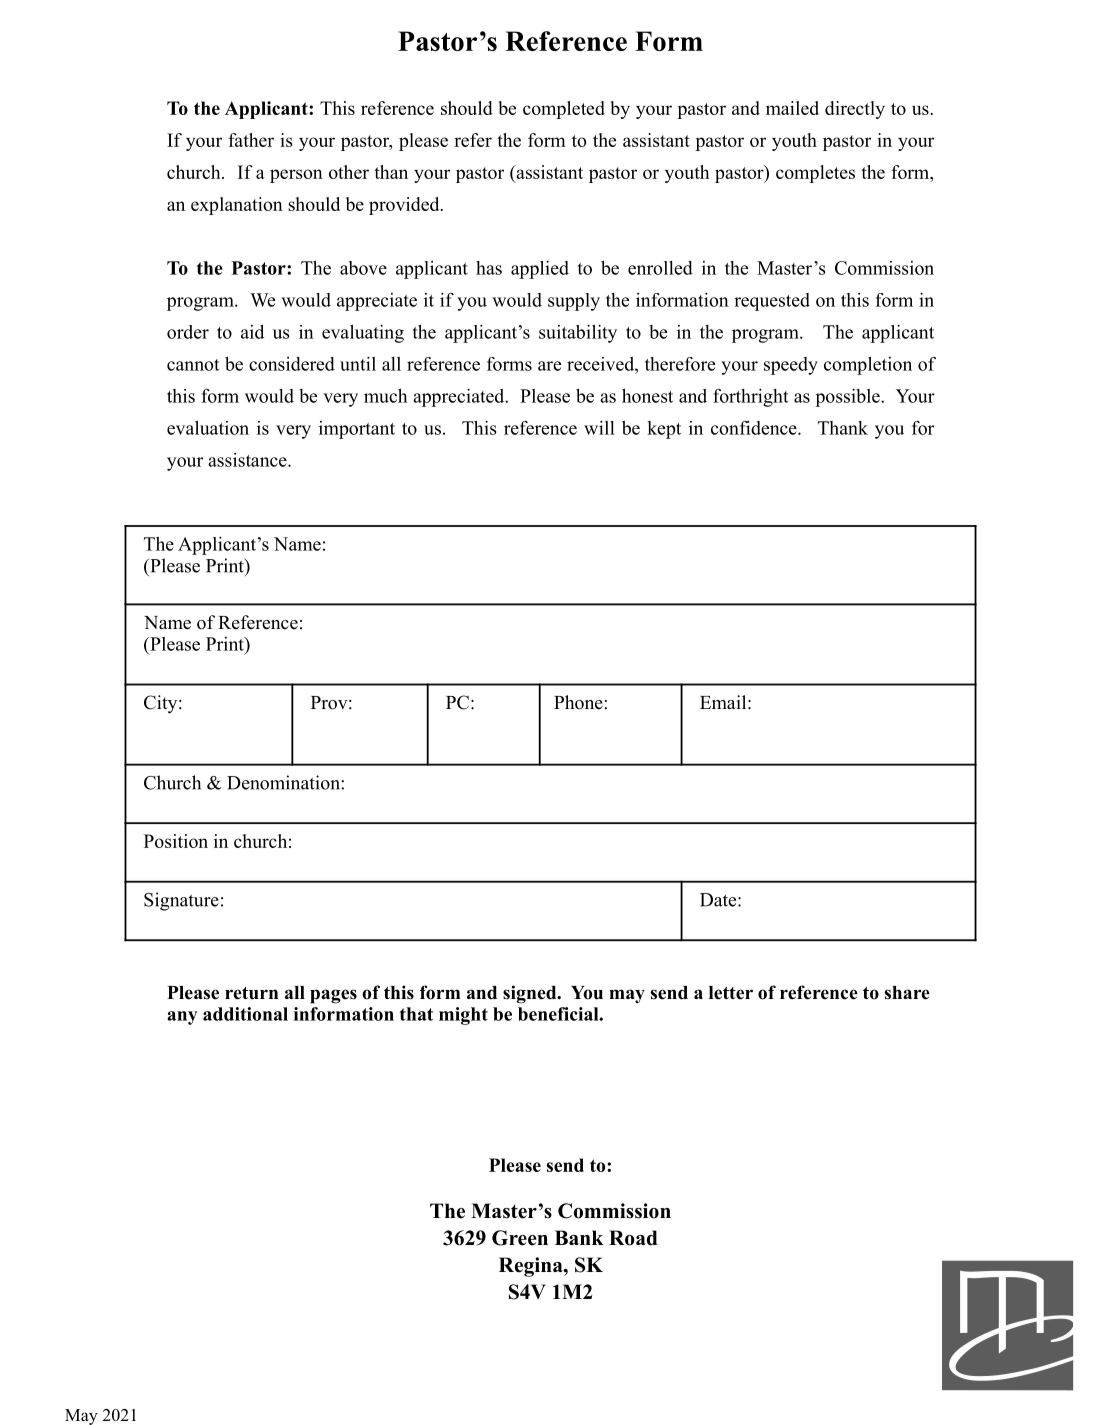 Image resolution: width=1101 pixels, height=1425 pixels. Describe the element at coordinates (176, 841) in the screenshot. I see `Position` at that location.
